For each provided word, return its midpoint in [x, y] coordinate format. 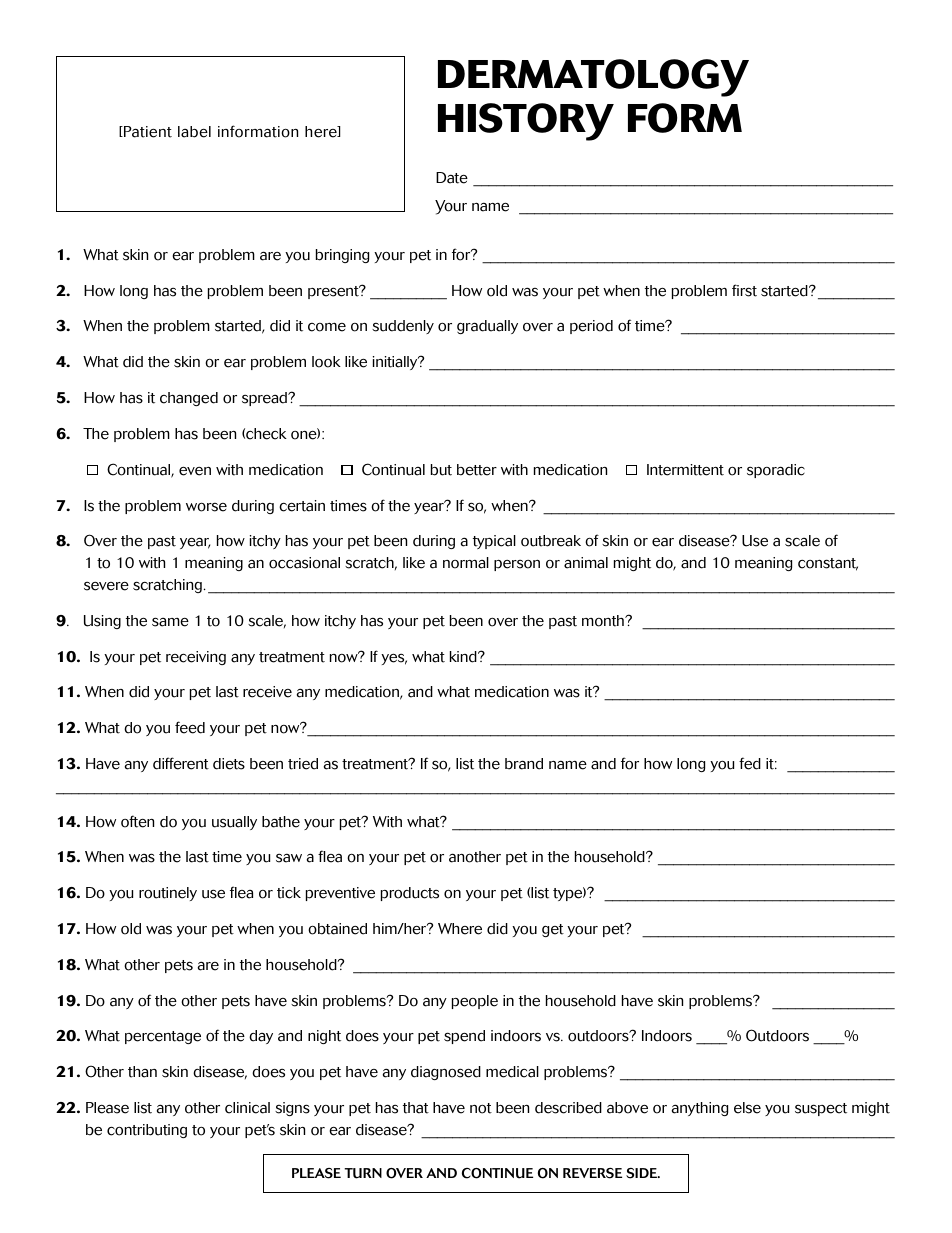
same [170, 622]
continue [497, 1173]
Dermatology [593, 78]
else [747, 1108]
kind [464, 657]
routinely [168, 894]
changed [189, 399]
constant [828, 564]
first [744, 290]
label [194, 132]
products [410, 894]
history [526, 122]
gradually [487, 327]
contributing [147, 1131]
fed [750, 763]
